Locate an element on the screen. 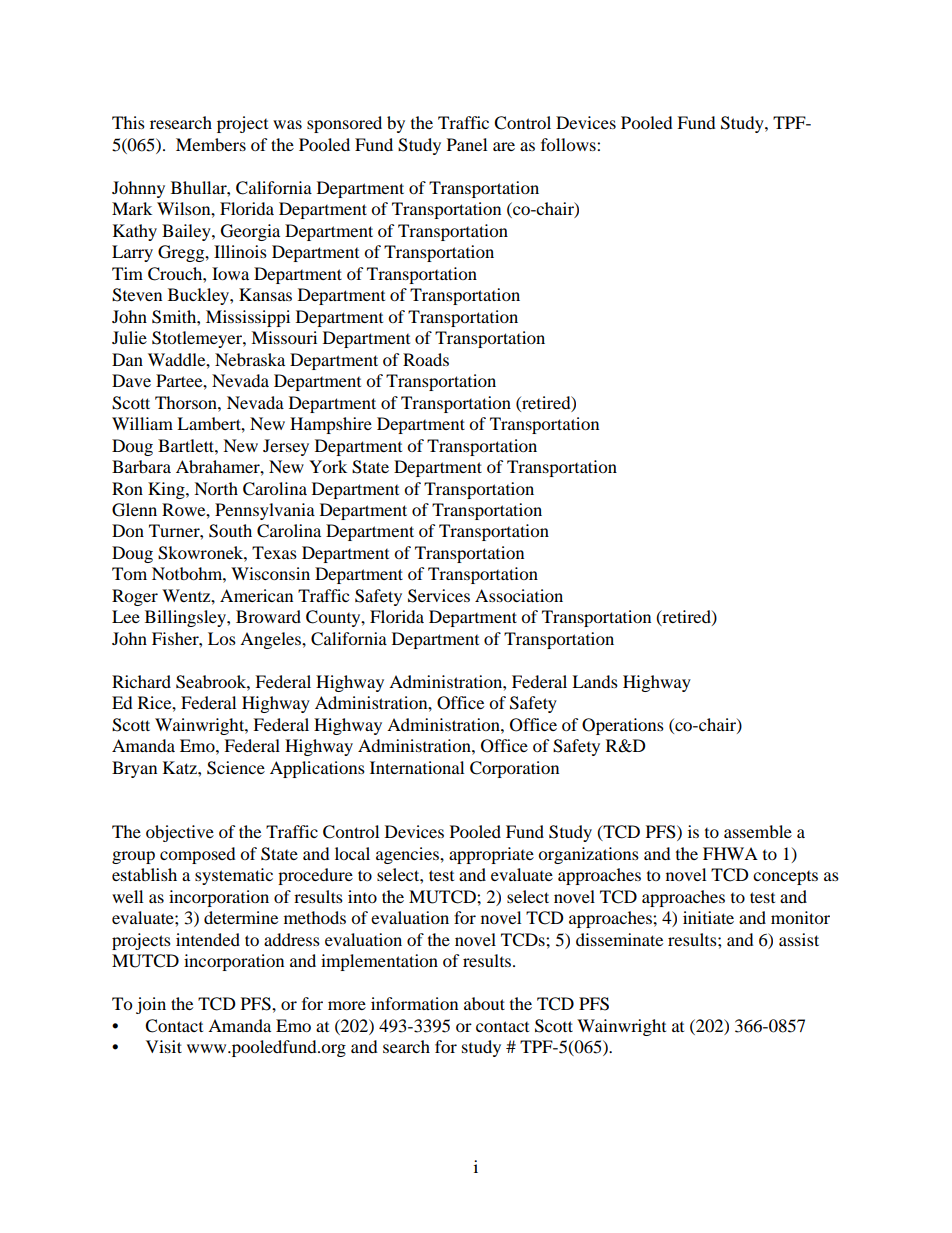 This screenshot has height=1233, width=952. This is located at coordinates (128, 122).
